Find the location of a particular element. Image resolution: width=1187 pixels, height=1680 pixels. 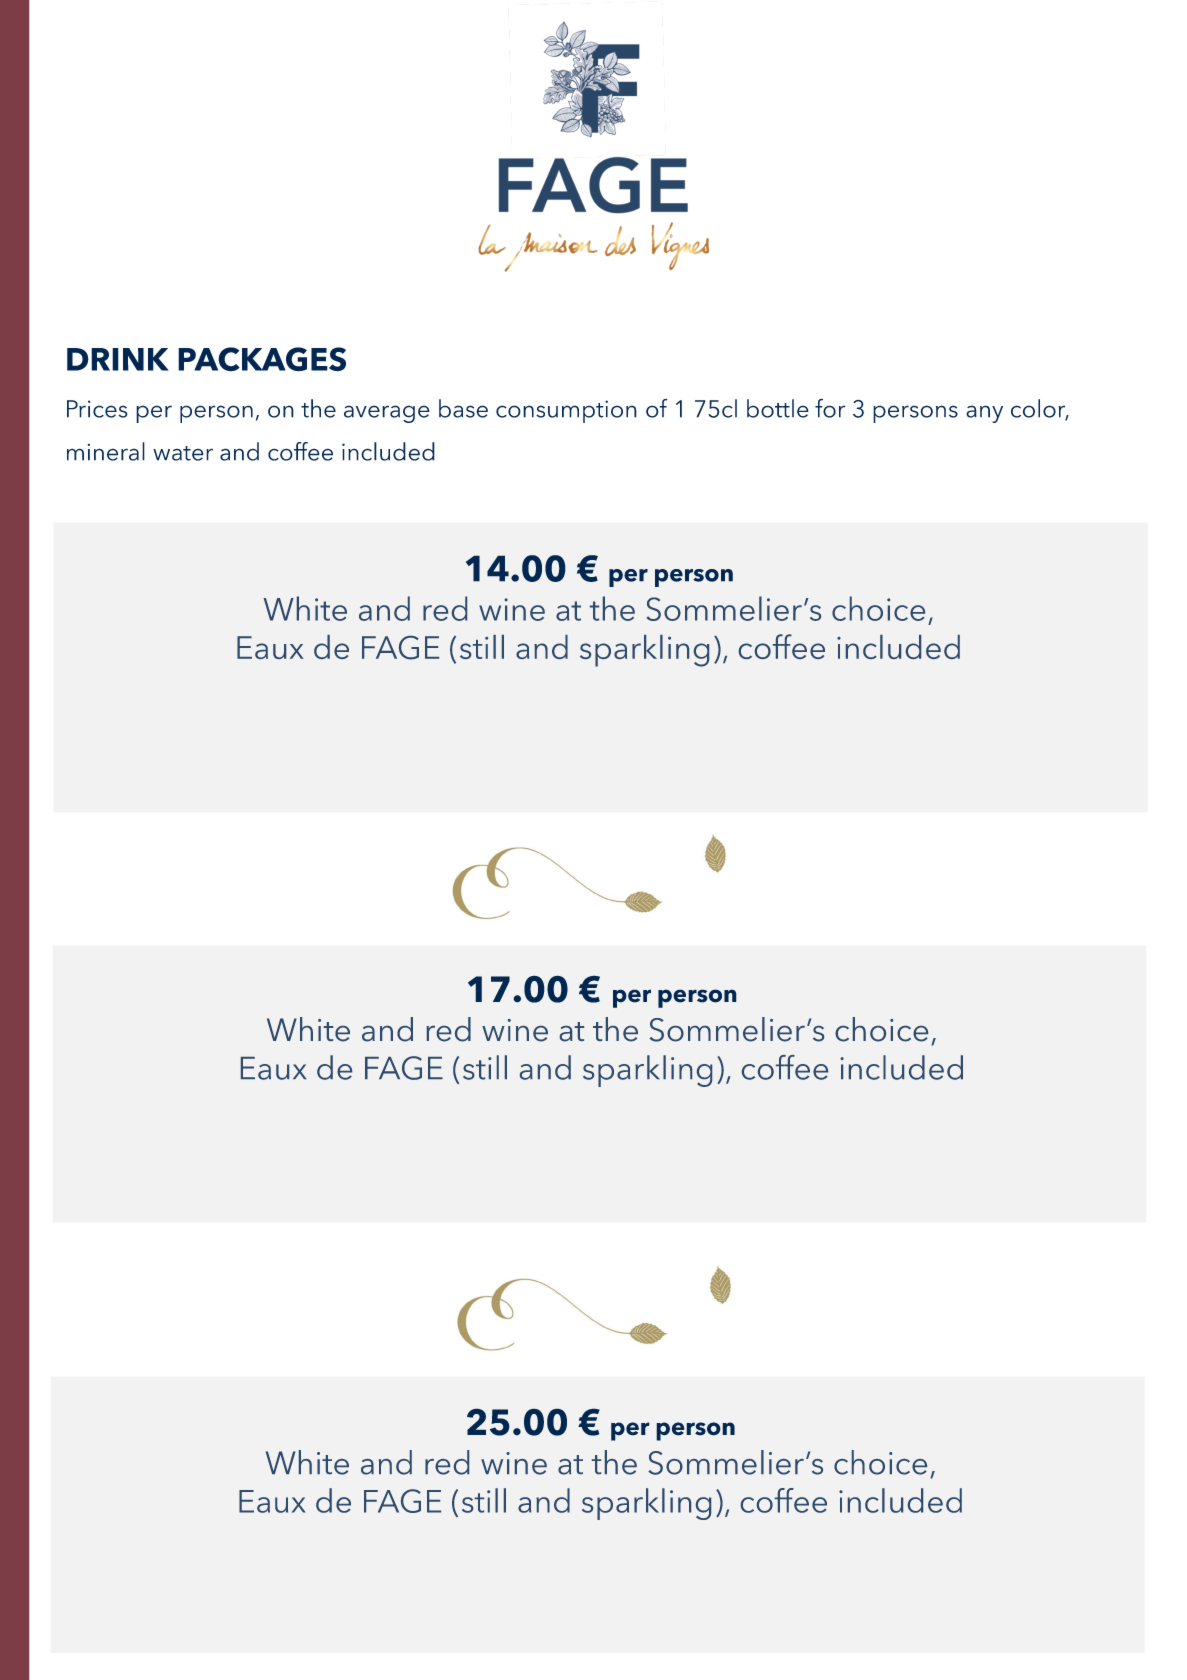

for is located at coordinates (830, 408).
